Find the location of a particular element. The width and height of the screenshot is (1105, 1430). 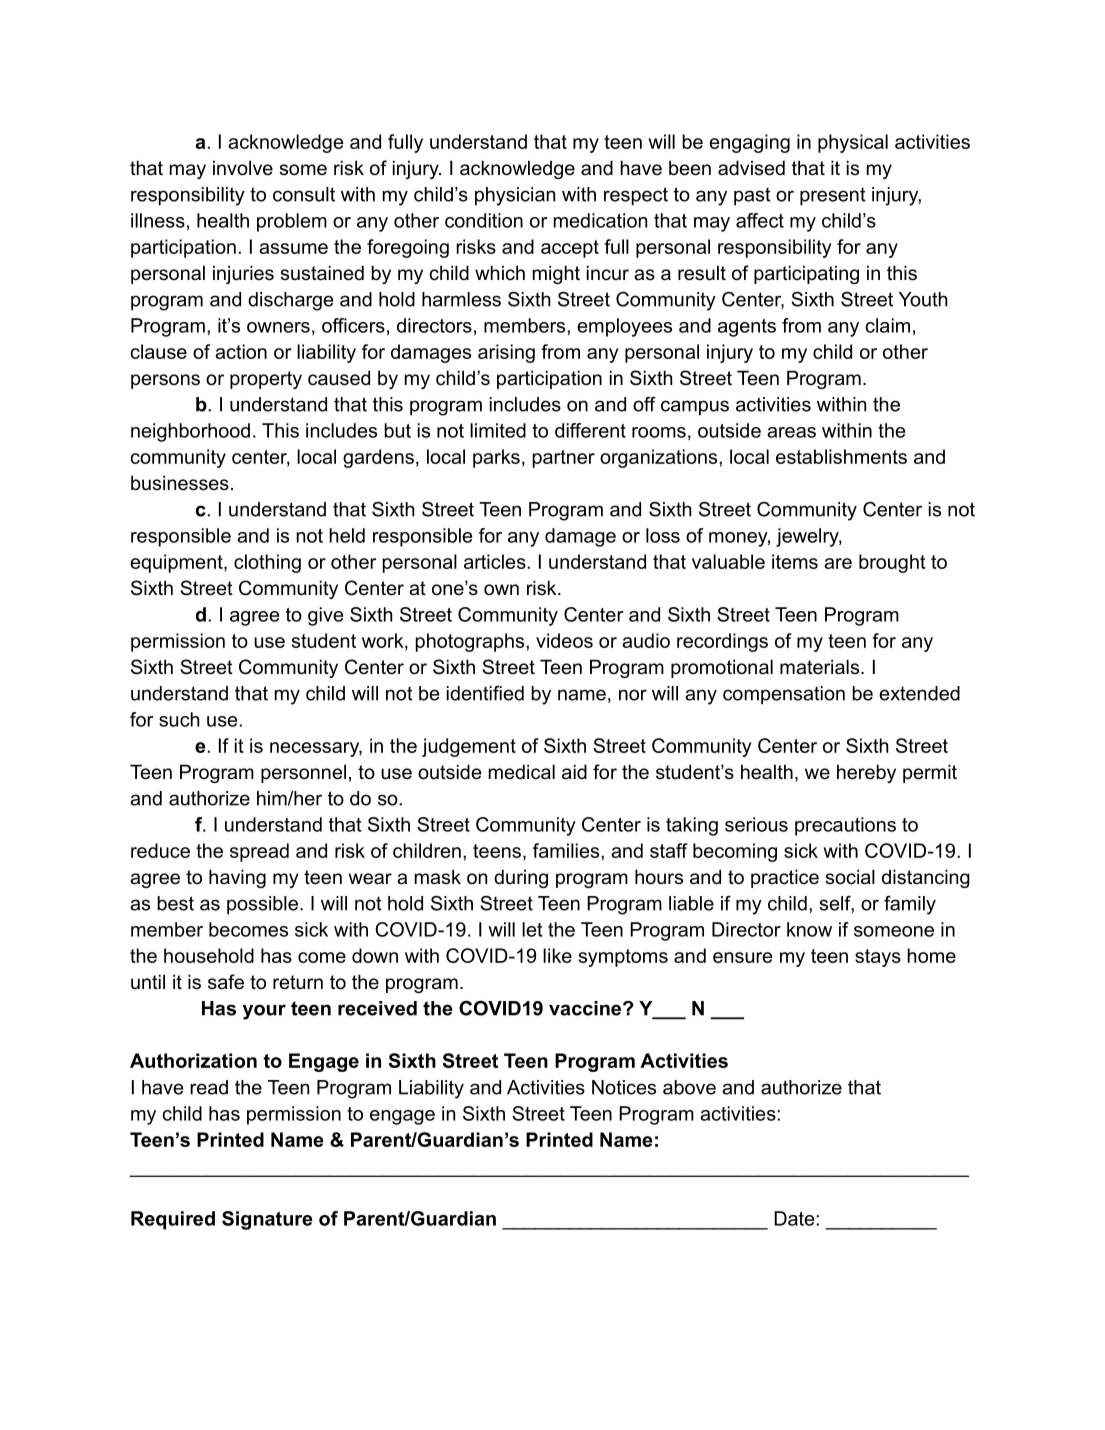

Notices is located at coordinates (624, 1087).
